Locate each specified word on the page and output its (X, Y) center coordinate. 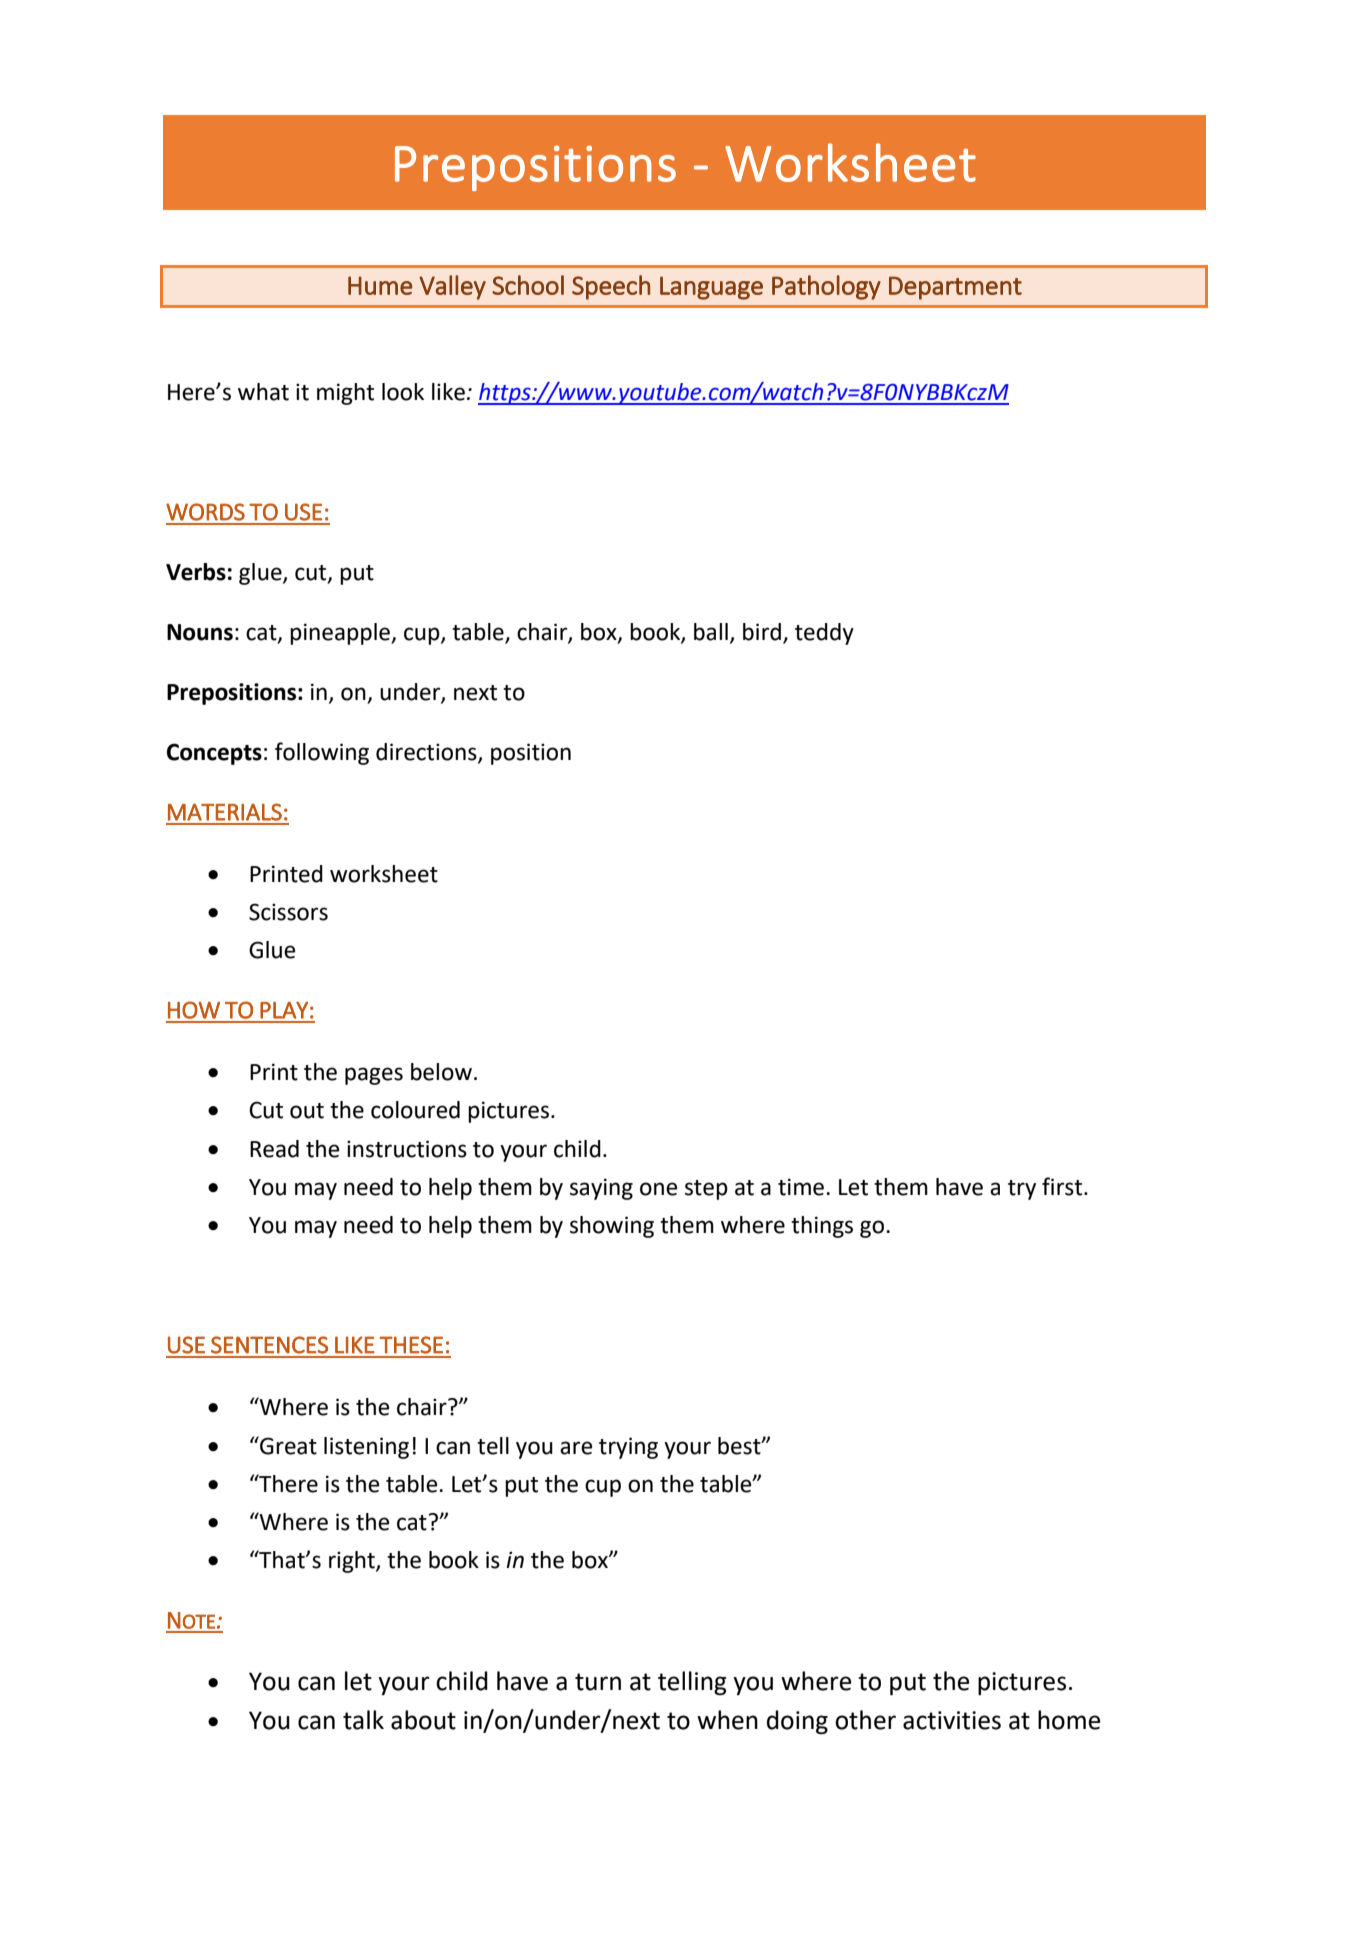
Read (274, 1149)
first (1063, 1186)
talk (363, 1720)
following (322, 753)
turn (598, 1682)
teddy (824, 634)
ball (711, 632)
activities (952, 1720)
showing (612, 1227)
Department (955, 288)
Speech (611, 287)
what (263, 392)
